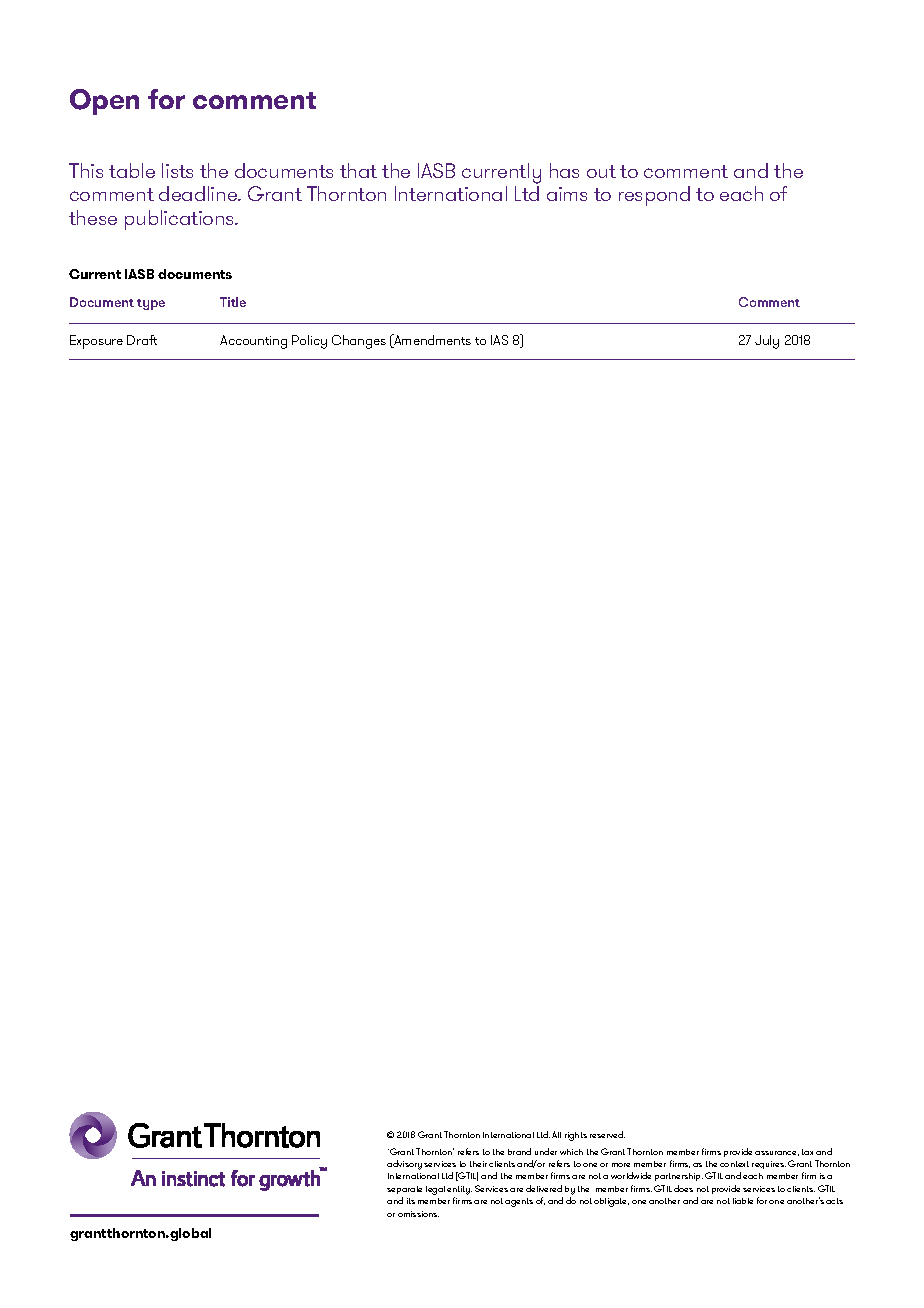  I want to click on reserved, so click(607, 1134).
